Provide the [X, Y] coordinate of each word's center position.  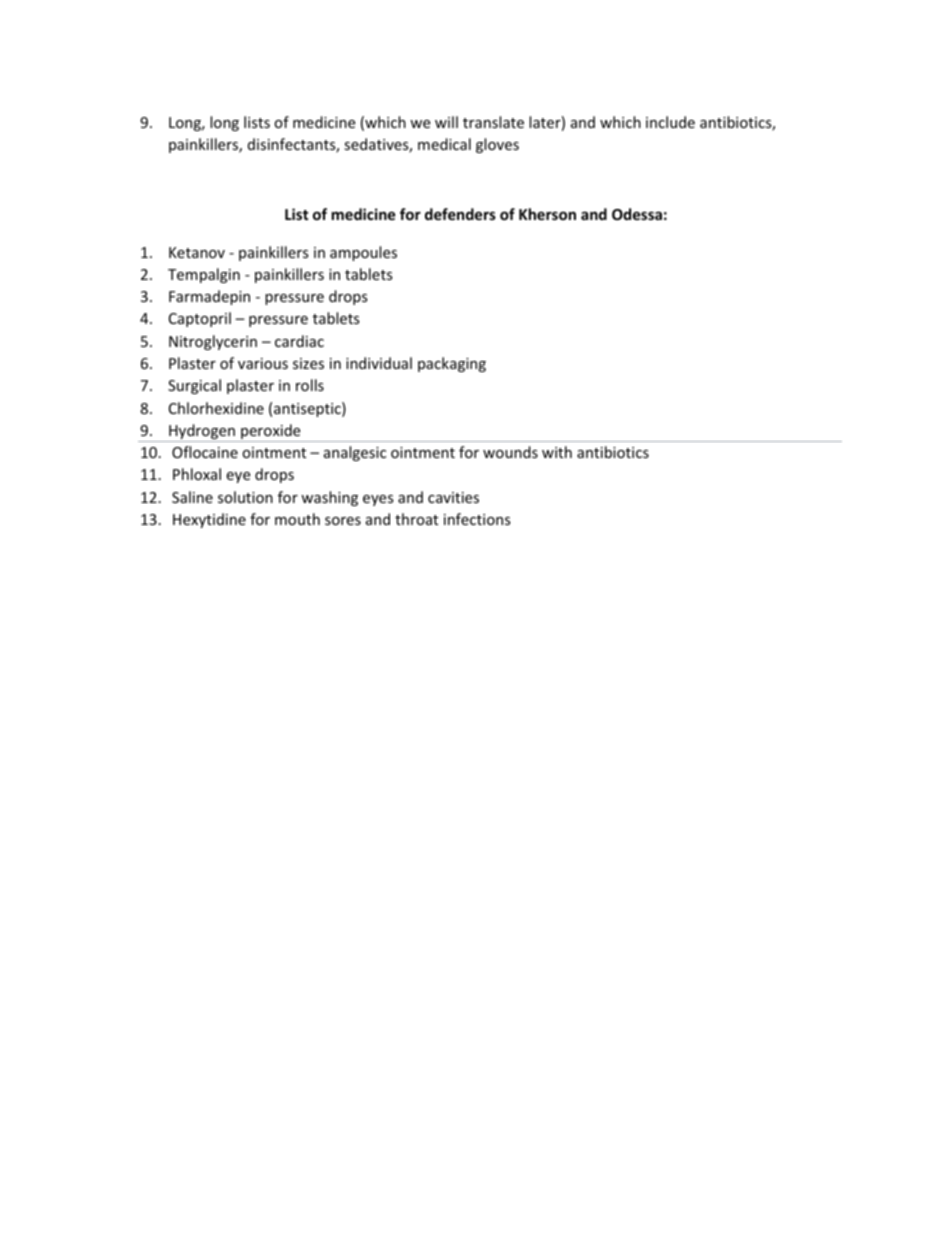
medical [444, 144]
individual [379, 363]
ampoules [363, 253]
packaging [452, 364]
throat [416, 519]
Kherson [547, 214]
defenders [460, 214]
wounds [510, 452]
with [557, 452]
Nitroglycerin [213, 342]
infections [477, 519]
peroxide [271, 433]
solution [245, 497]
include [670, 122]
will [446, 122]
